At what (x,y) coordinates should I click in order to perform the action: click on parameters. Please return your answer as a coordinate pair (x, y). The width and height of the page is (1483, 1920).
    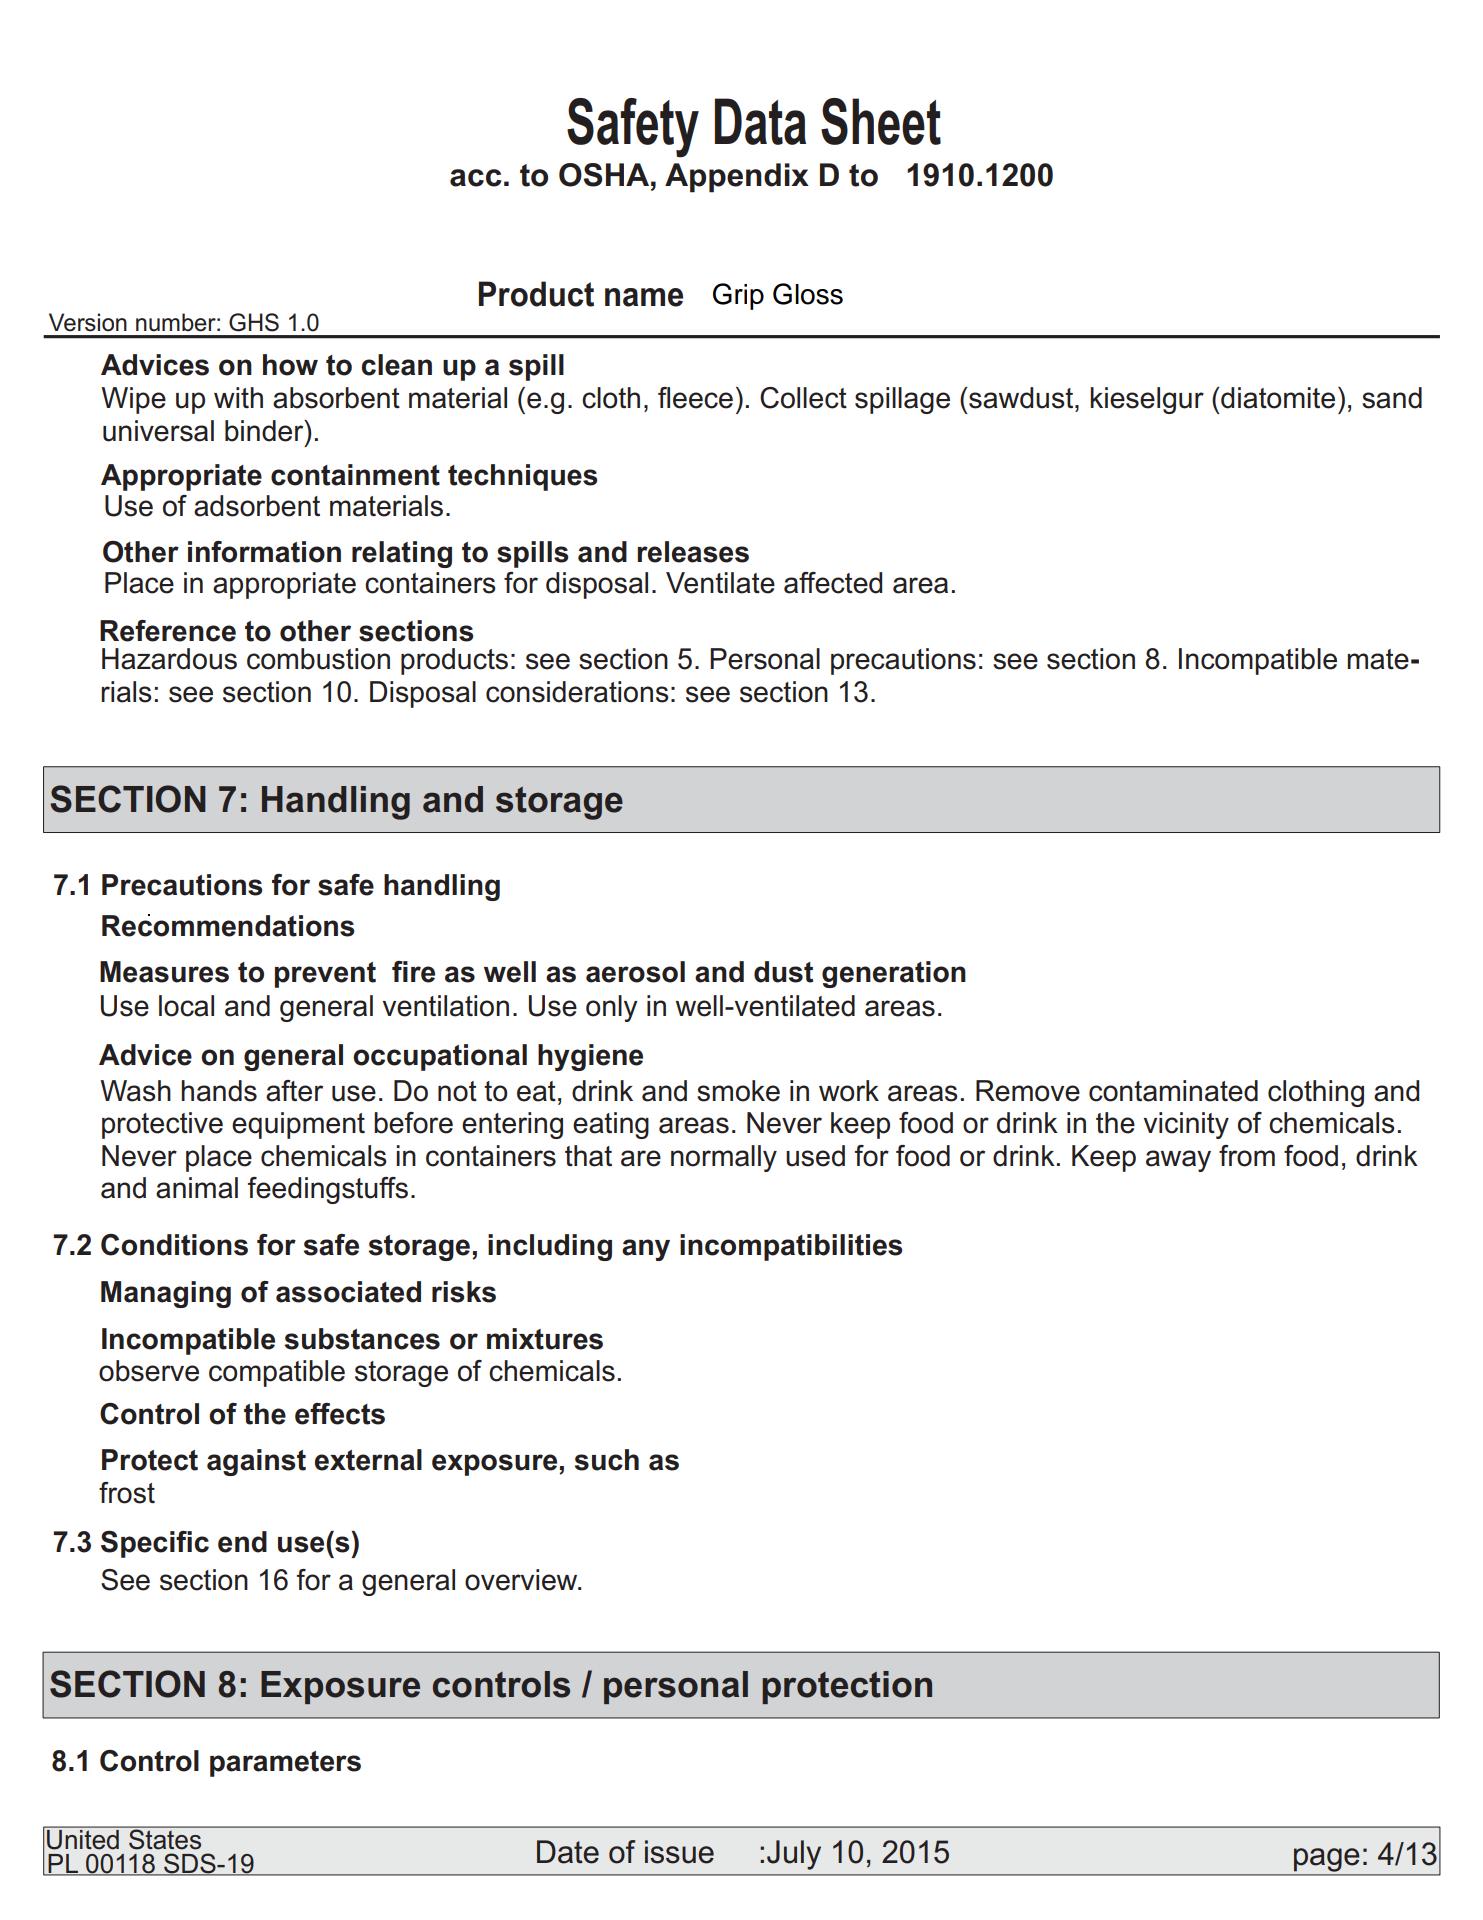
    Looking at the image, I should click on (285, 1764).
